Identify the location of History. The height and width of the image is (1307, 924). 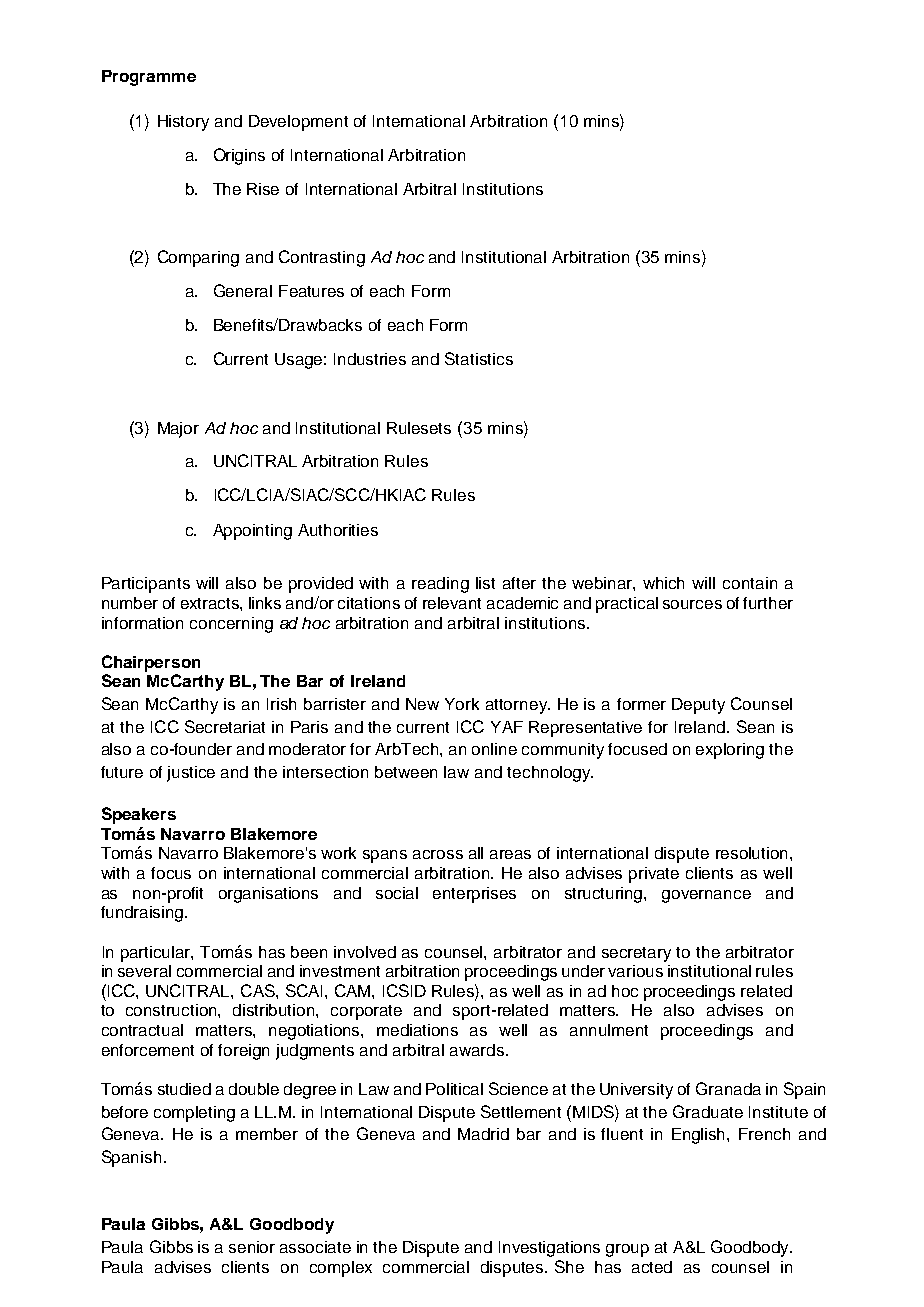
(183, 123).
